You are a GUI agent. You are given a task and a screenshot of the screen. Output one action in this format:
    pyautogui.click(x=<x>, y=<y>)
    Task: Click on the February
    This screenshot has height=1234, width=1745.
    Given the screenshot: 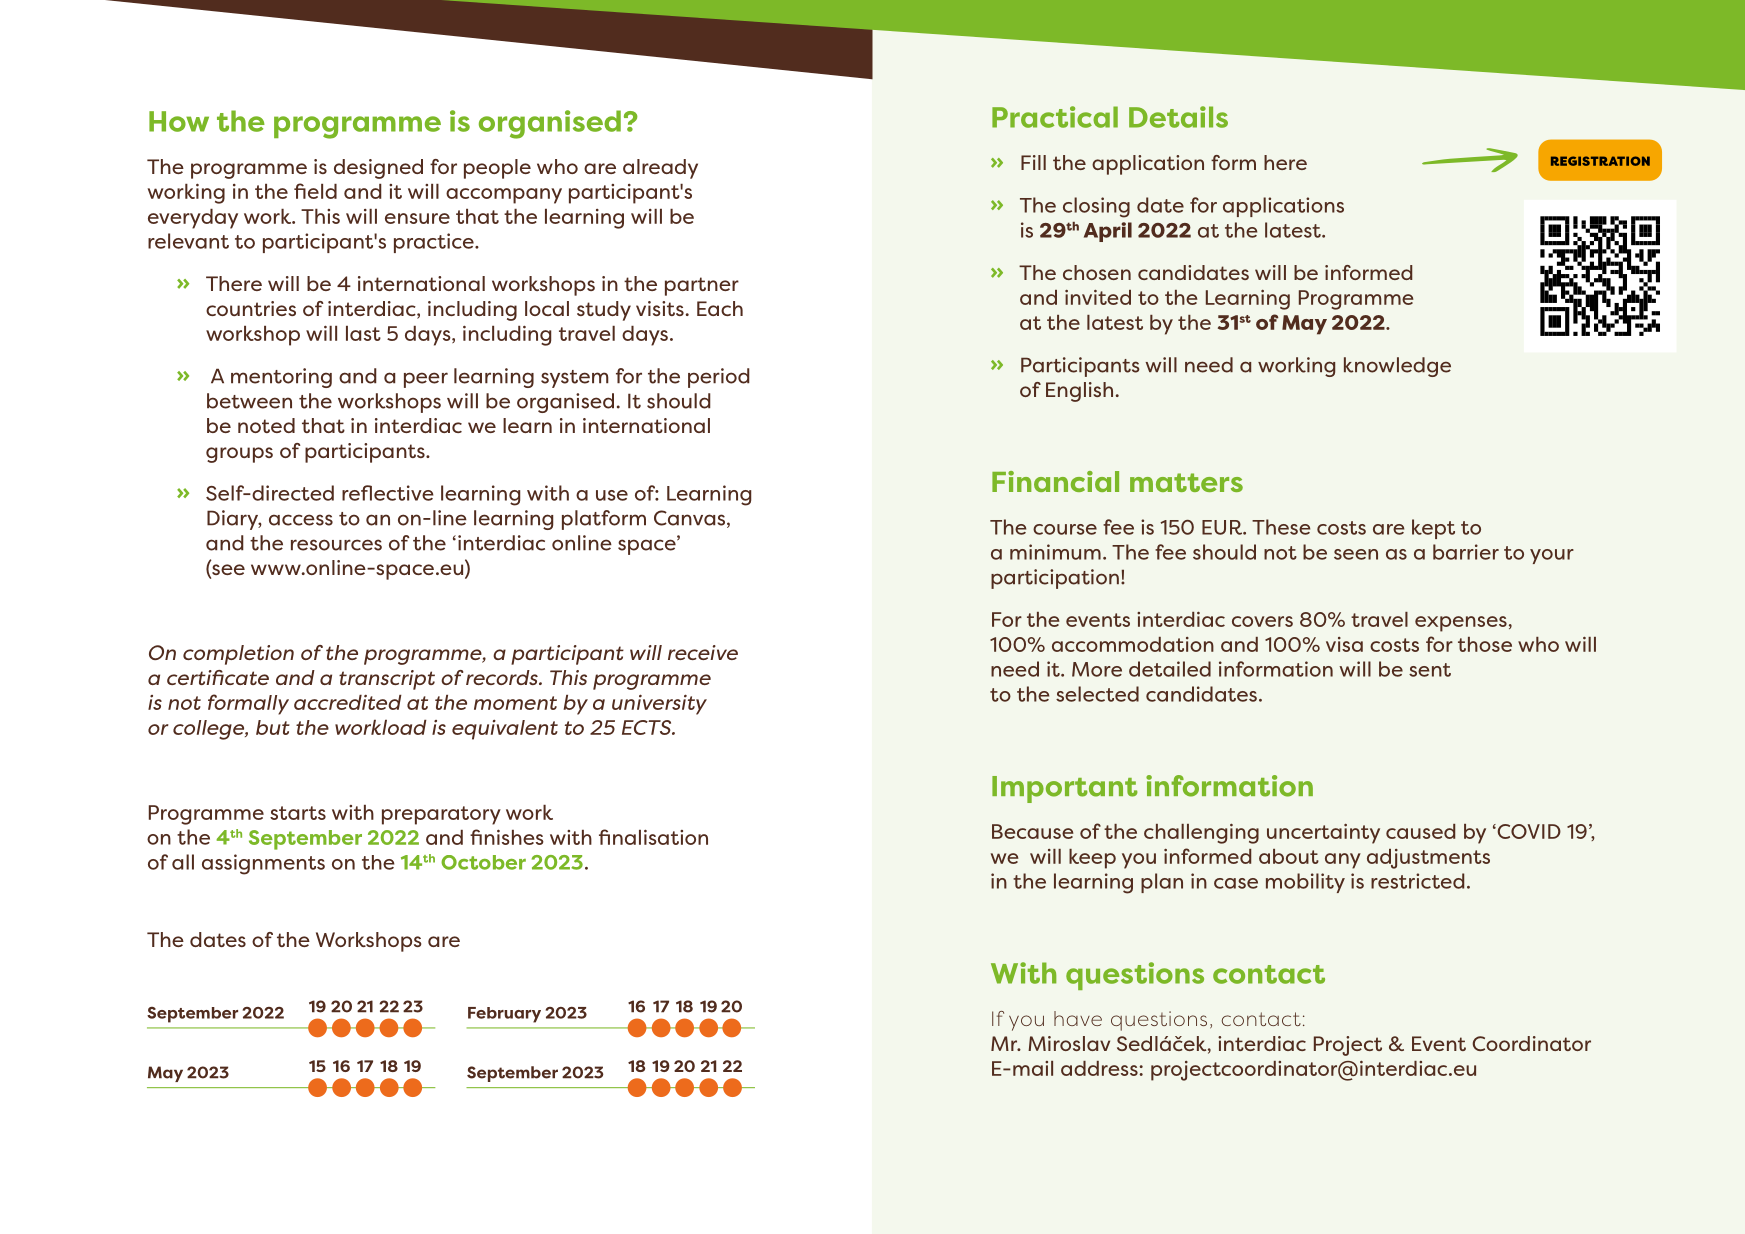 What is the action you would take?
    pyautogui.click(x=504, y=1015)
